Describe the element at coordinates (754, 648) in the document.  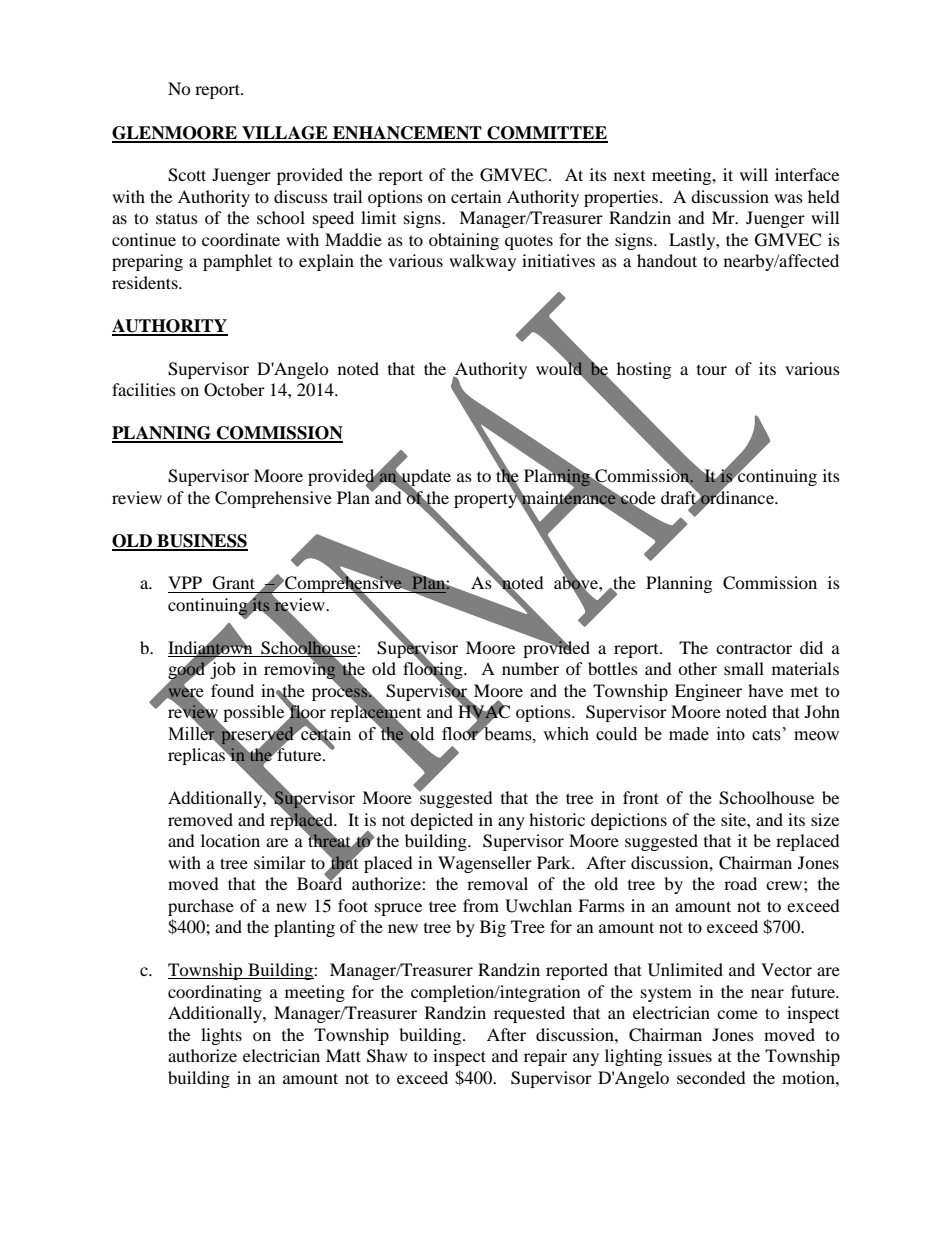
I see `contractor` at that location.
